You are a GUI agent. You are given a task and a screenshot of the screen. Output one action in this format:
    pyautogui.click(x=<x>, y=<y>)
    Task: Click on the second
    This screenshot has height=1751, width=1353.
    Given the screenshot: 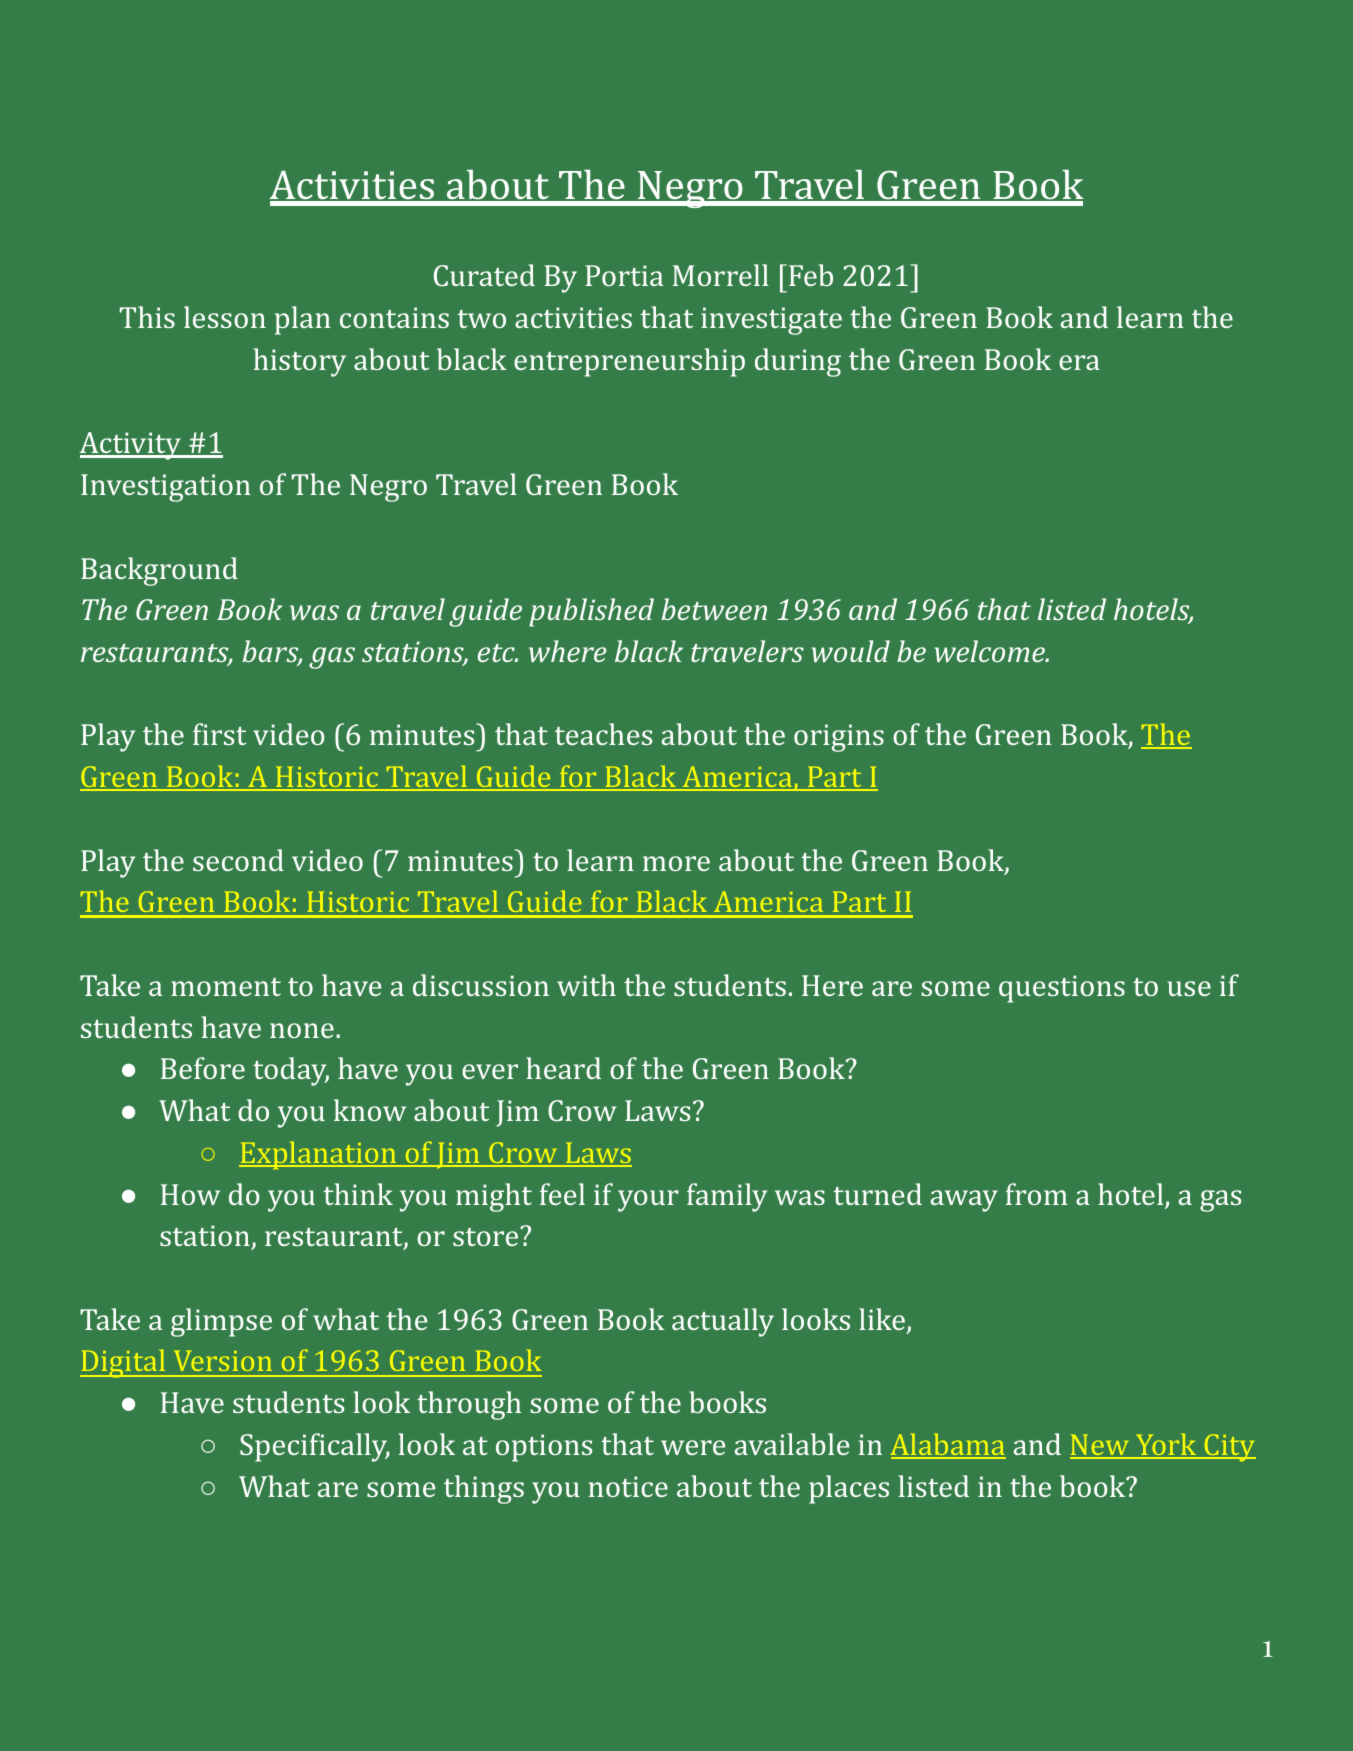 What is the action you would take?
    pyautogui.click(x=238, y=860)
